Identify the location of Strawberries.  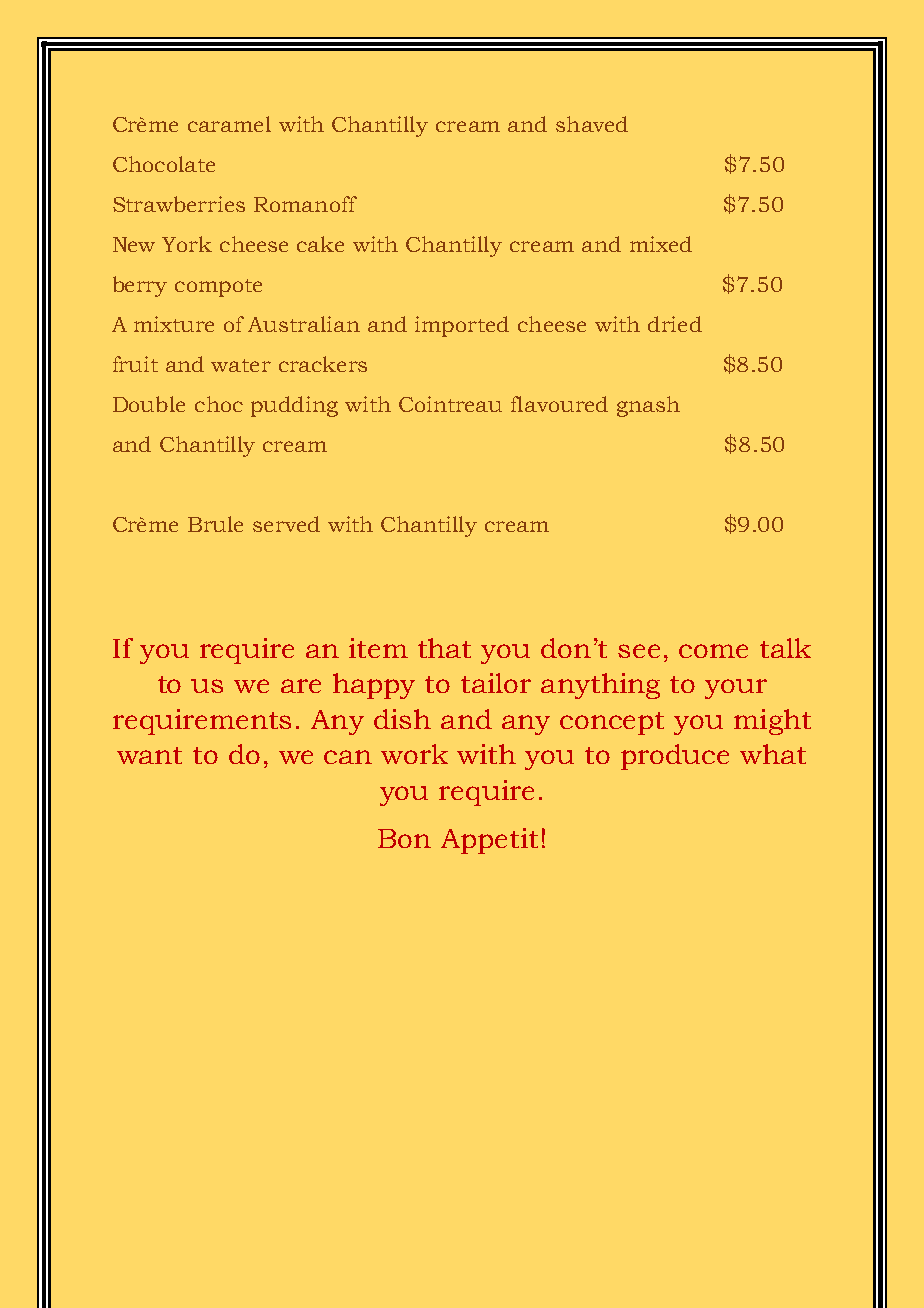
(179, 204).
